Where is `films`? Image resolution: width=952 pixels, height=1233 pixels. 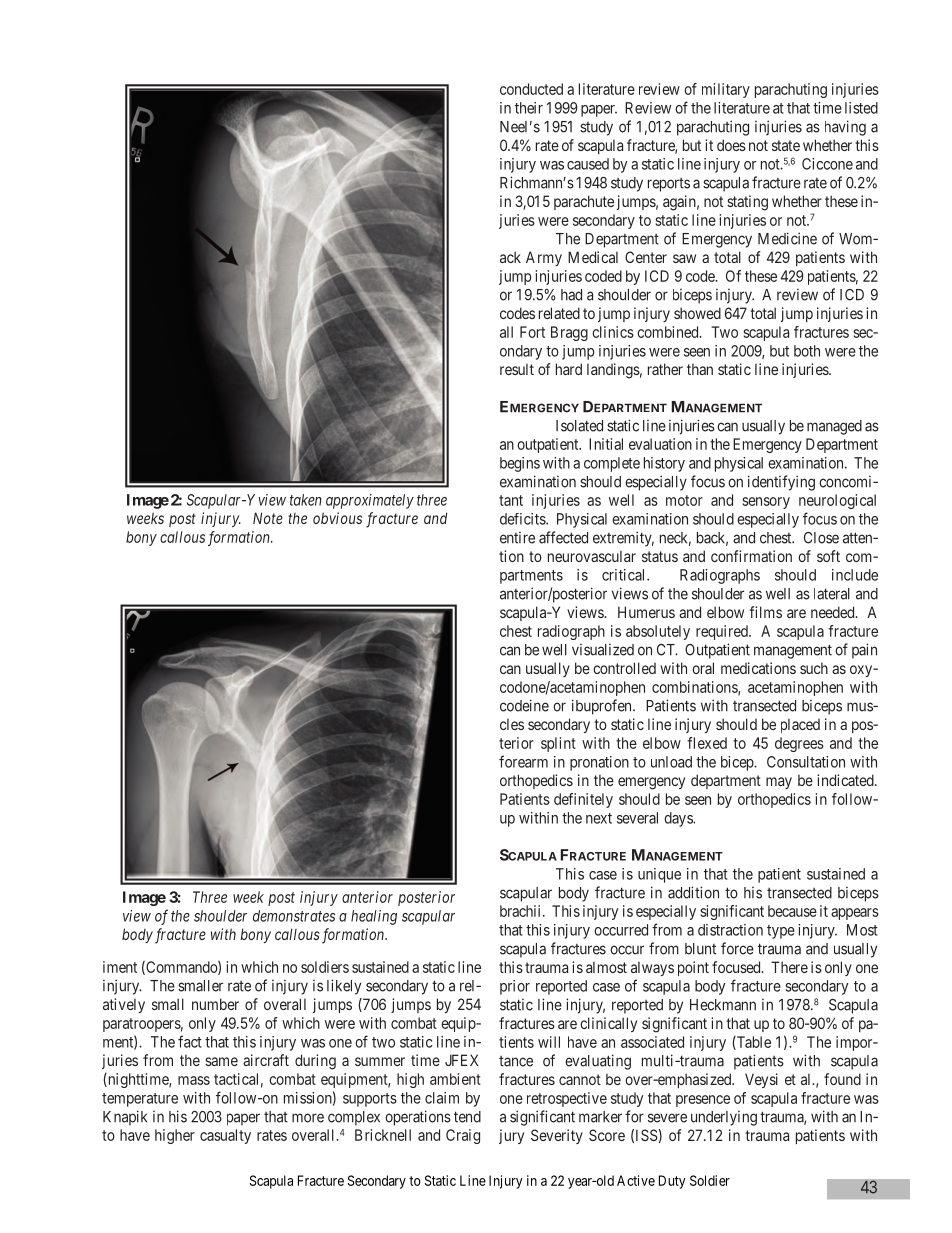
films is located at coordinates (765, 612).
